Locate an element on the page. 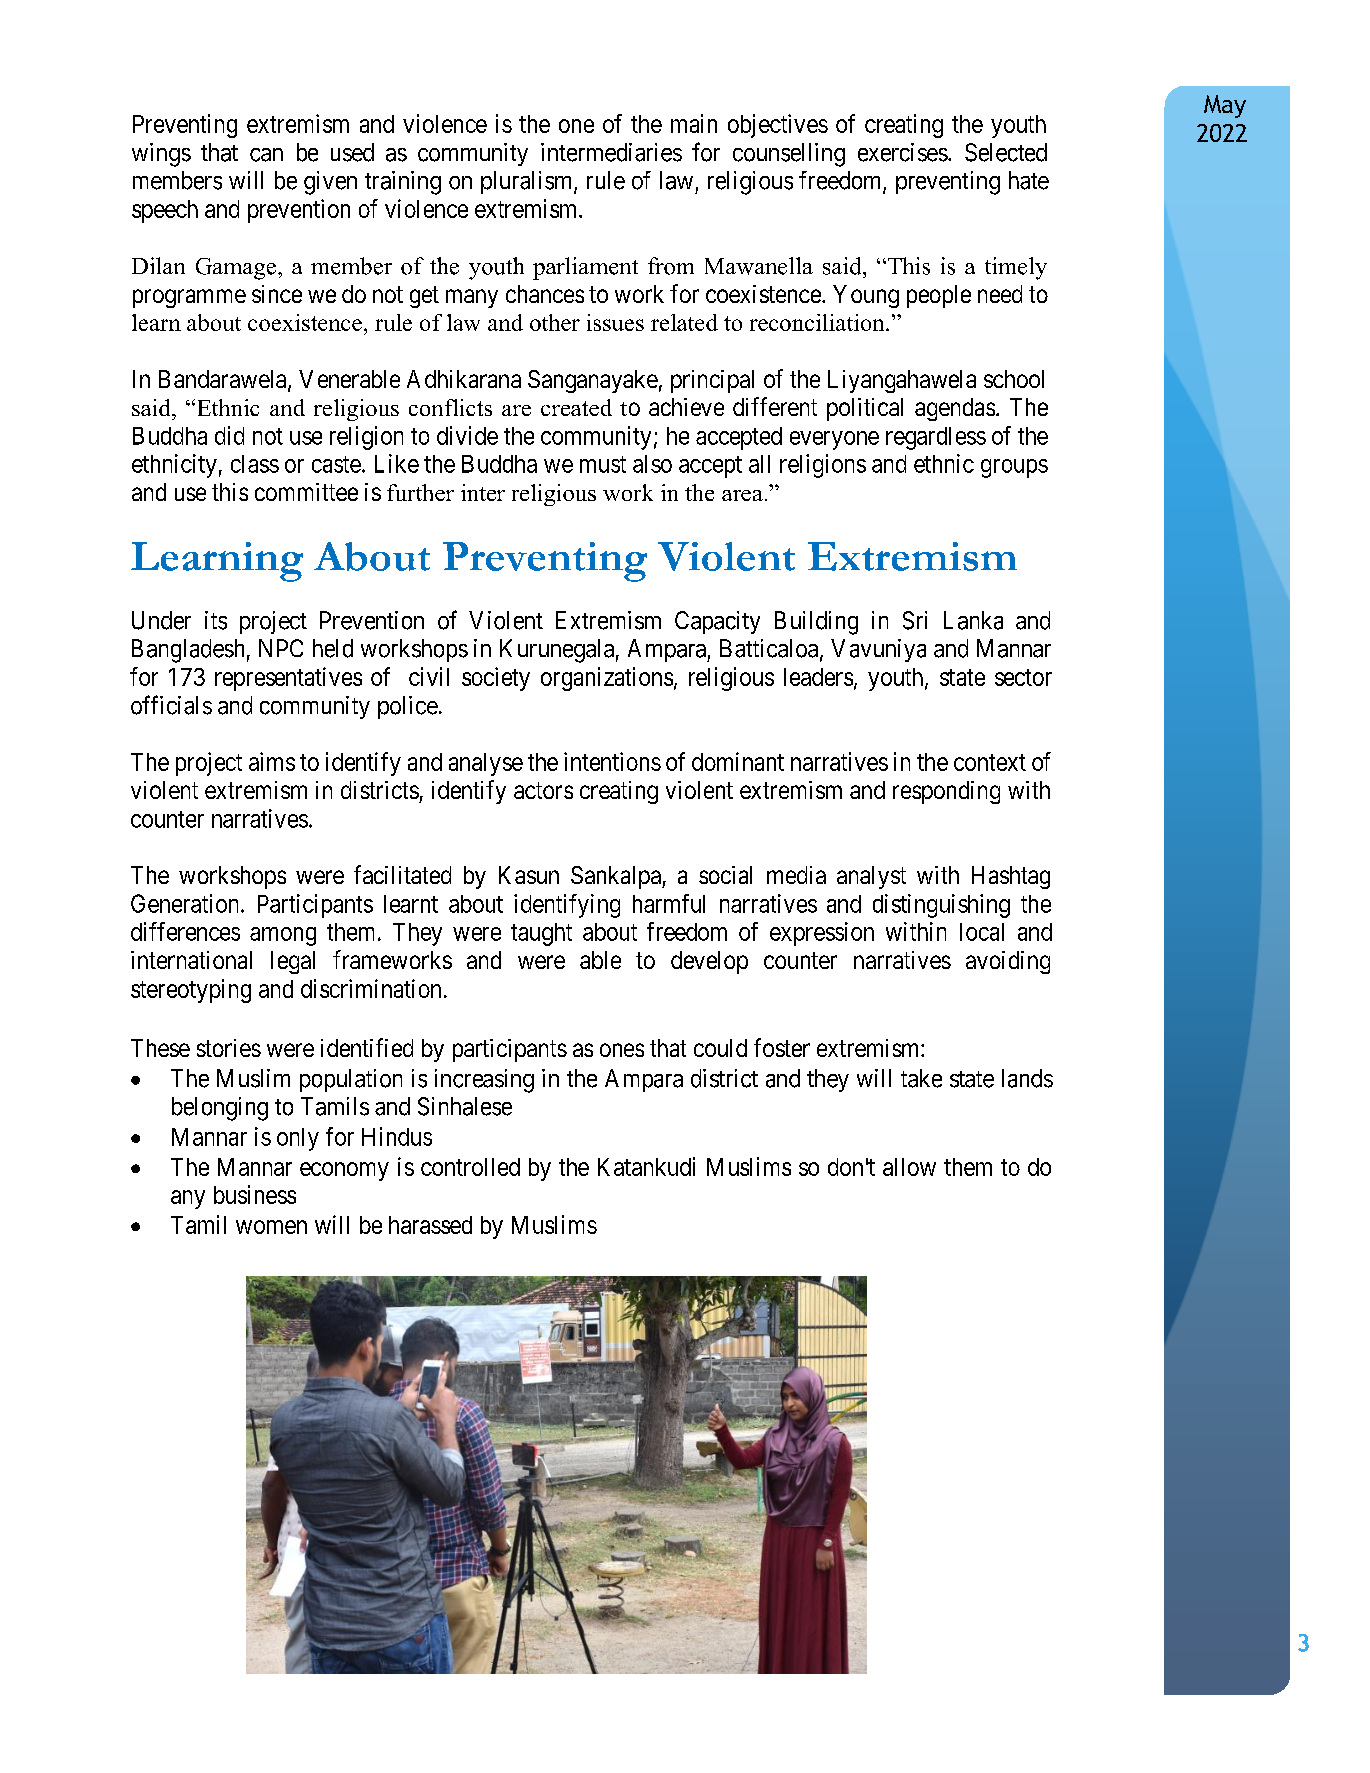 Image resolution: width=1370 pixels, height=1773 pixels. main is located at coordinates (694, 123).
